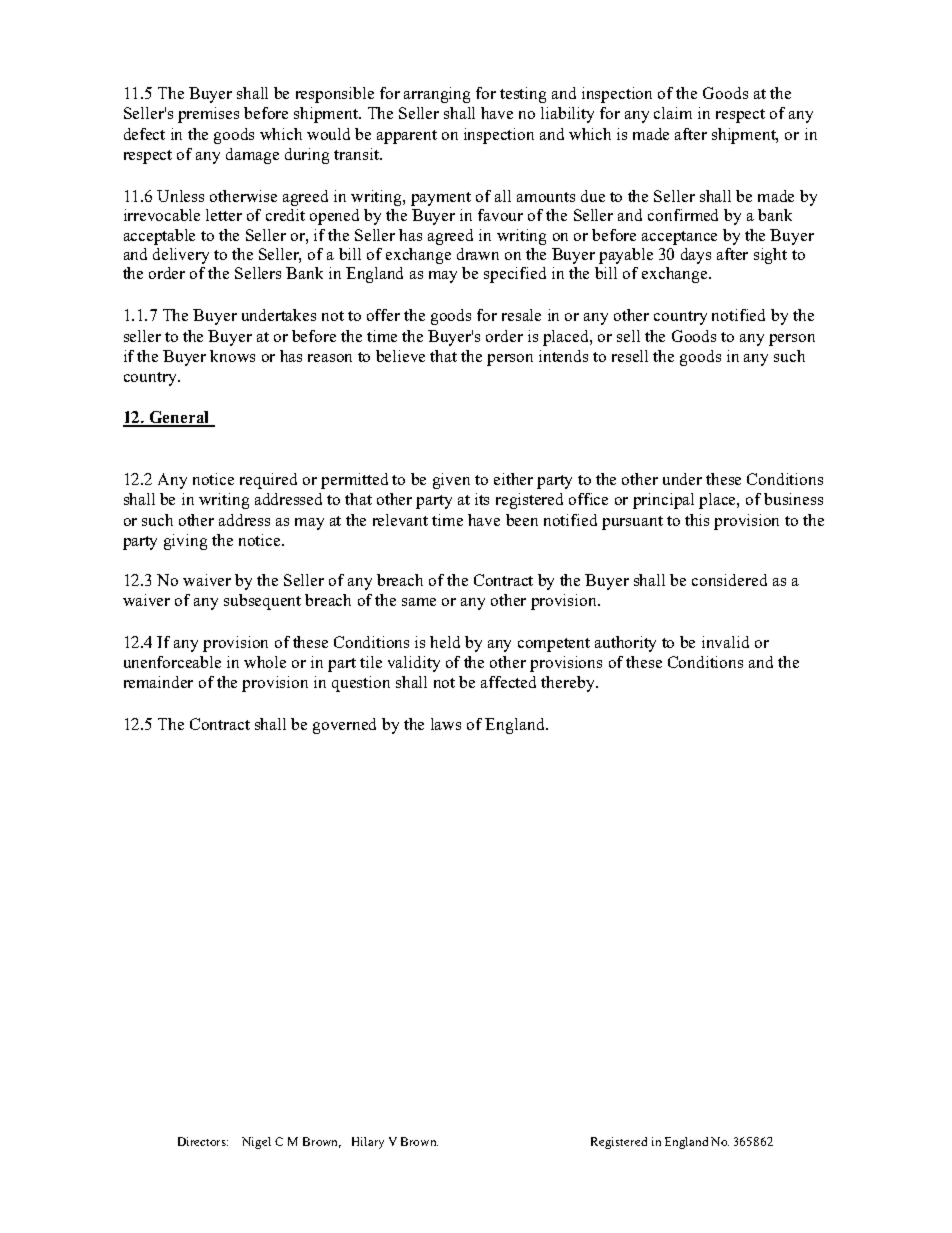 The width and height of the image is (952, 1233). Describe the element at coordinates (203, 1141) in the image. I see `Directors` at that location.
